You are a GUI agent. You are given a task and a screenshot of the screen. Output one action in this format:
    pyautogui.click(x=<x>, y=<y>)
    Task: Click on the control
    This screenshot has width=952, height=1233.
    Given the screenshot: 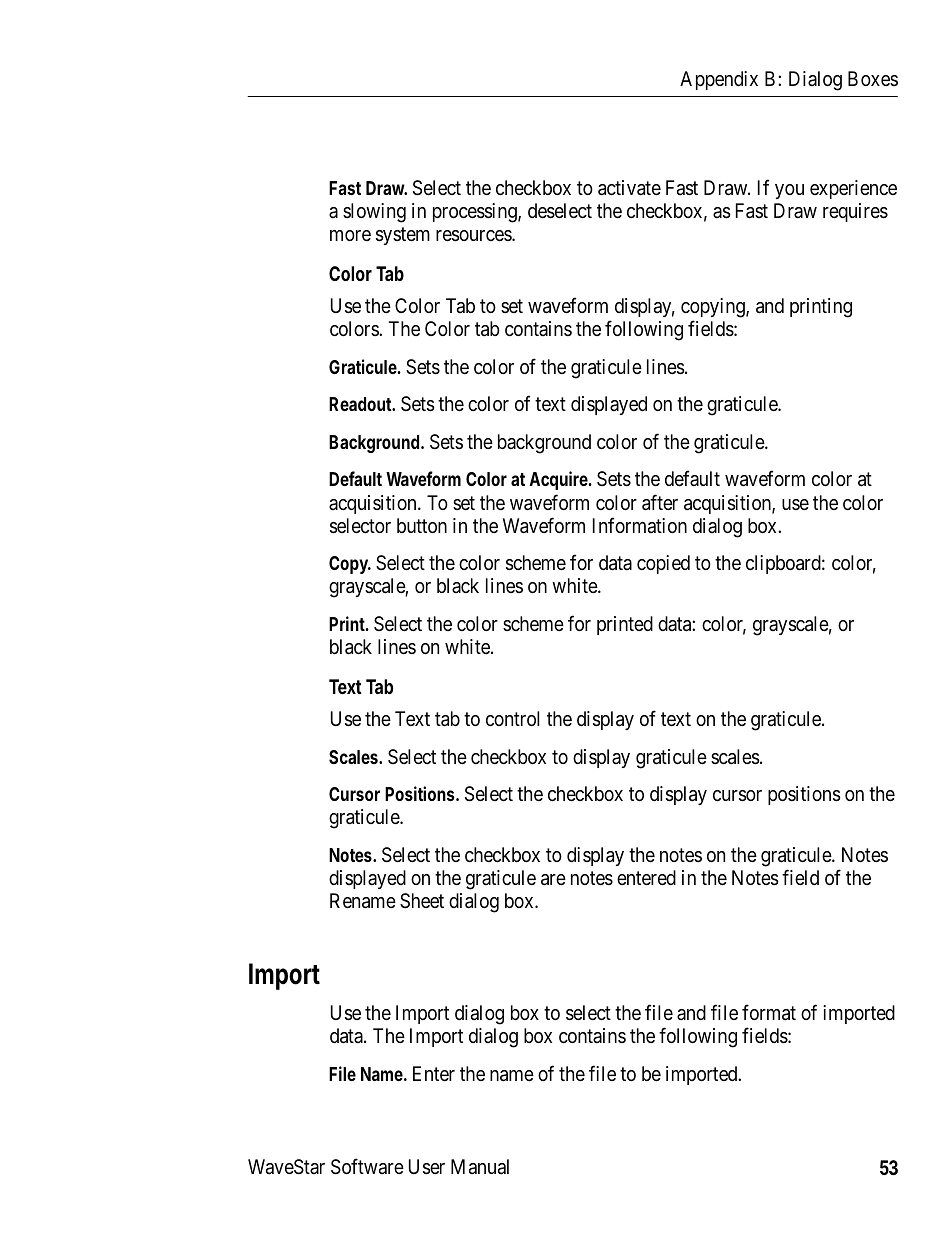 What is the action you would take?
    pyautogui.click(x=512, y=718)
